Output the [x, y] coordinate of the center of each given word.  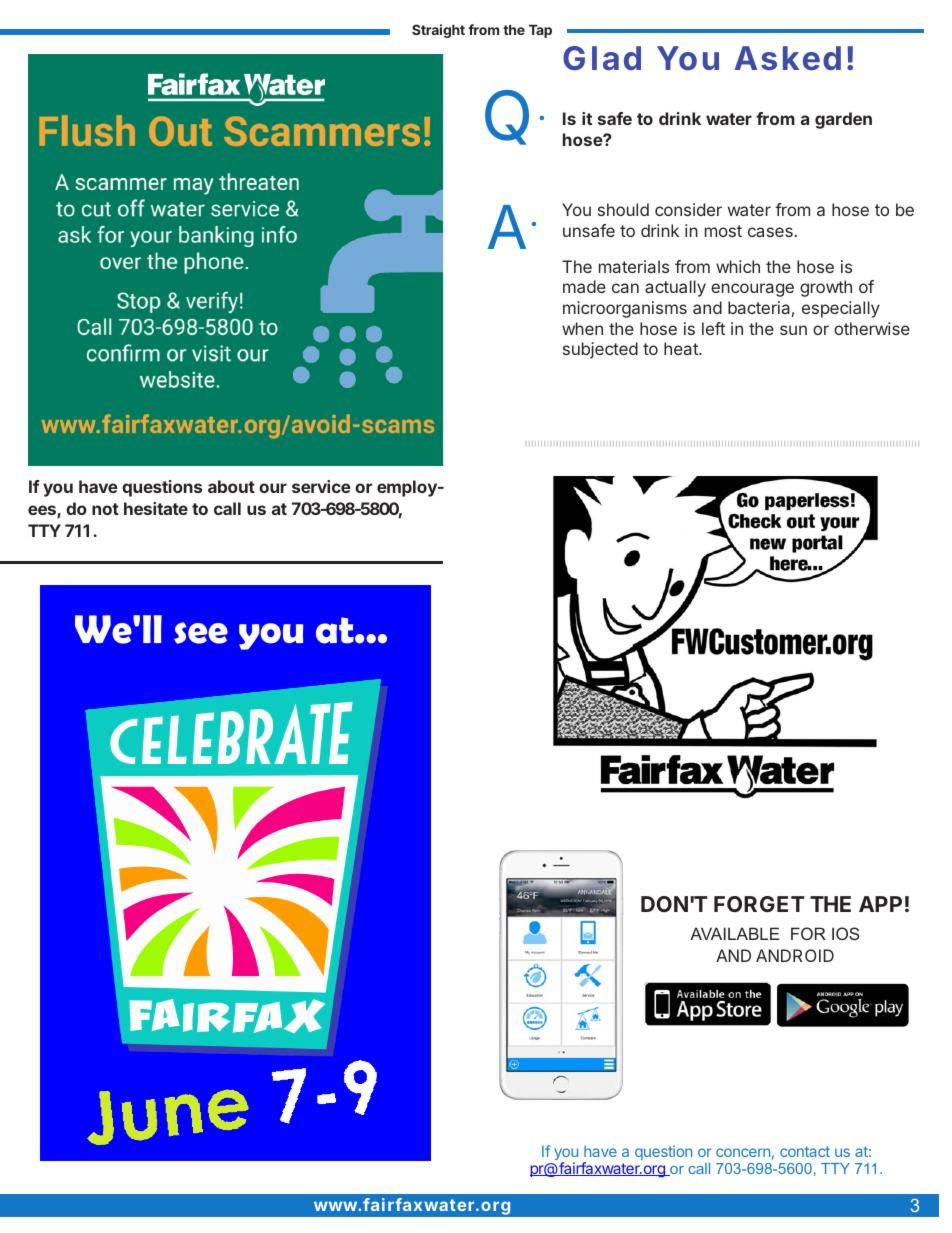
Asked [788, 58]
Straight [438, 31]
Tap [540, 31]
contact [805, 1151]
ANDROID [795, 955]
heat [682, 348]
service [321, 486]
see [201, 633]
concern [743, 1152]
